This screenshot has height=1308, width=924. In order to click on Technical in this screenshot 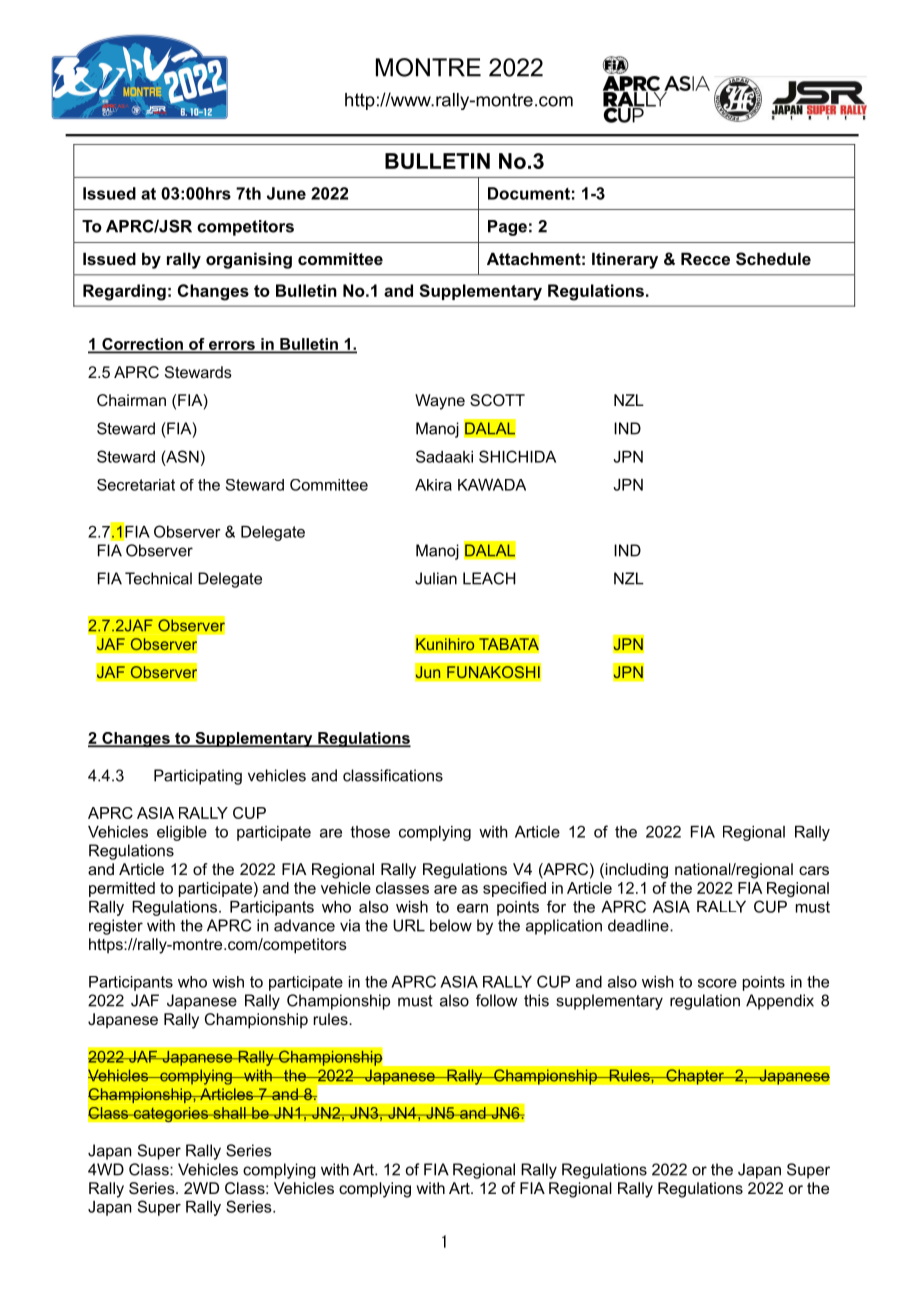, I will do `click(158, 578)`.
